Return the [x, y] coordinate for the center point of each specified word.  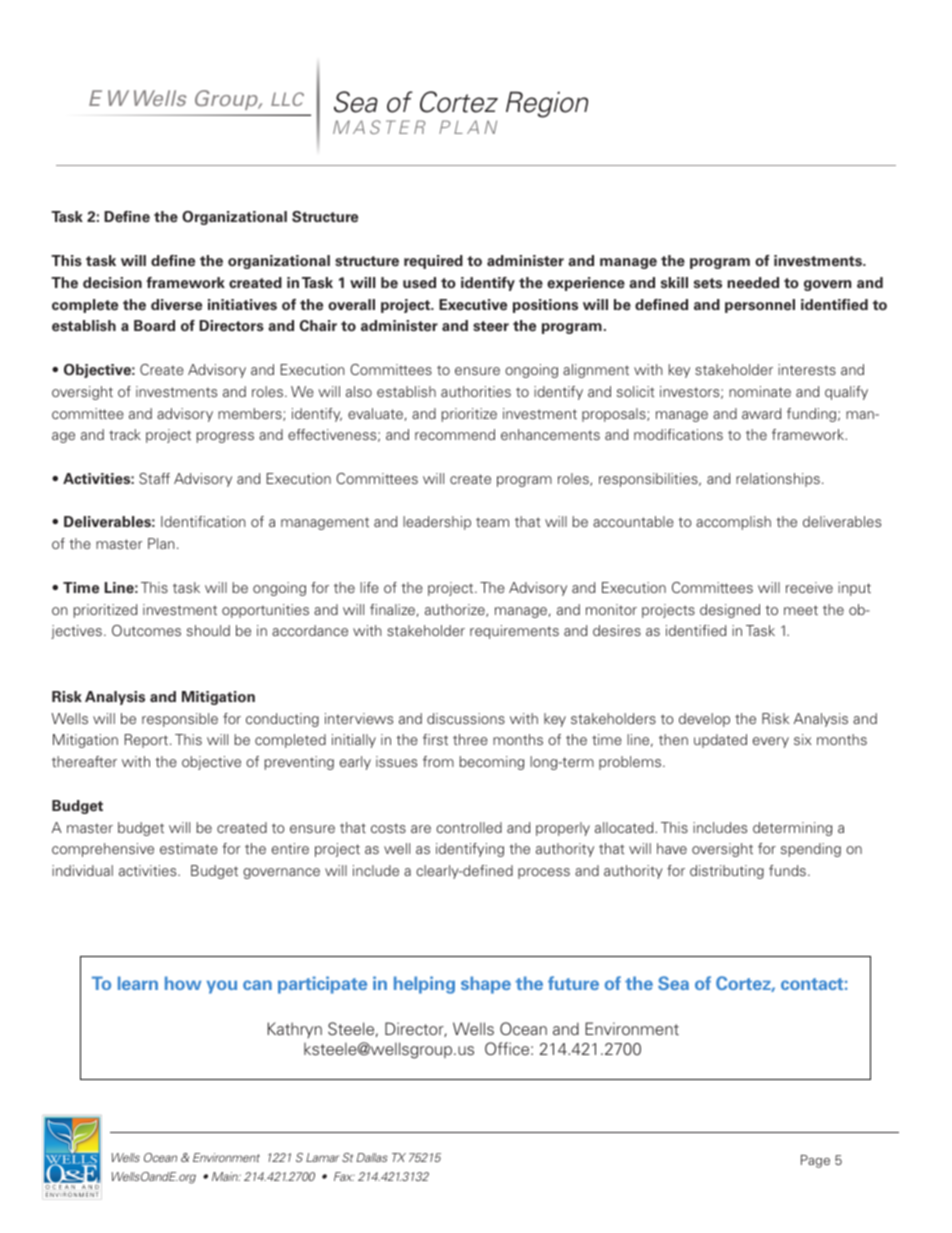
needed [753, 283]
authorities [476, 391]
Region [547, 104]
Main [226, 1176]
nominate [760, 391]
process [544, 873]
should [208, 630]
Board [154, 325]
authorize [456, 610]
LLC [287, 99]
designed [730, 611]
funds [787, 870]
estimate [189, 848]
